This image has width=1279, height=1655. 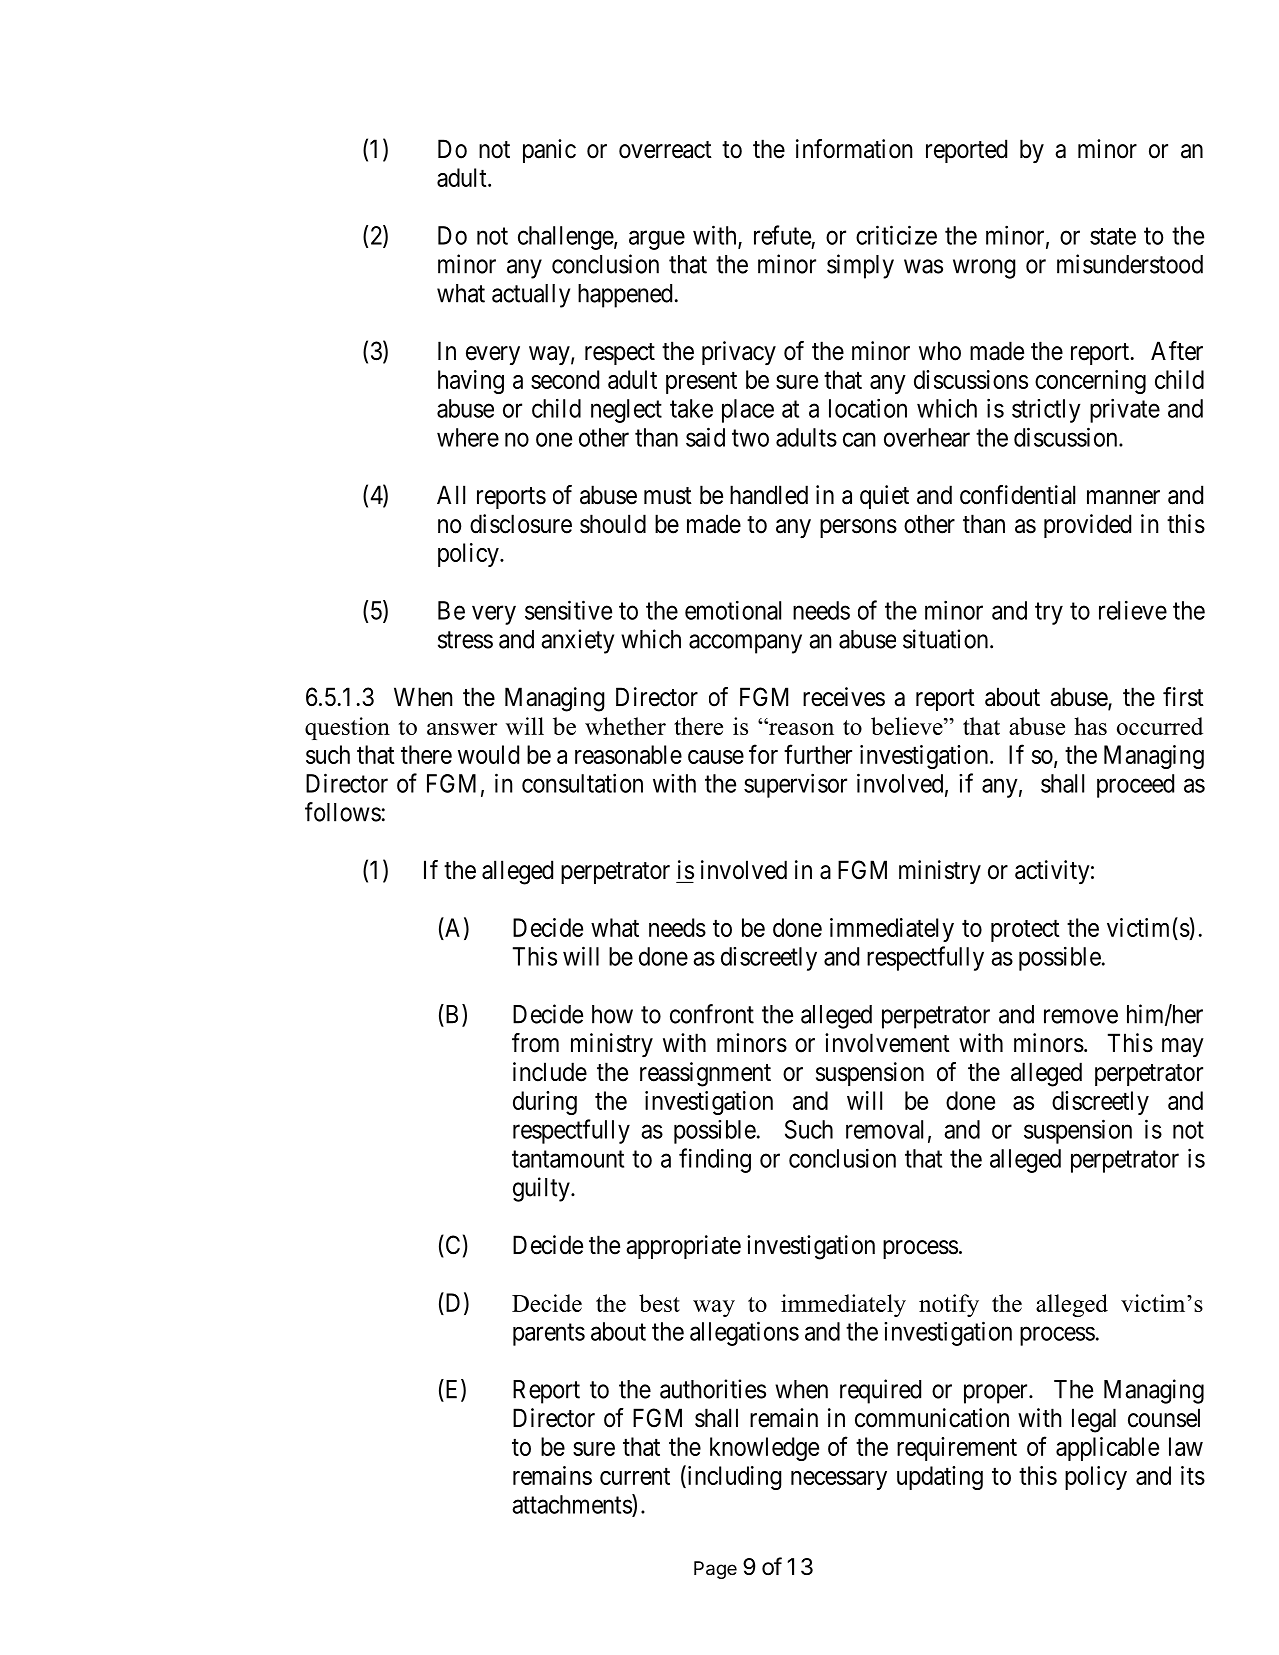 What do you see at coordinates (1135, 786) in the image?
I see `proceed` at bounding box center [1135, 786].
